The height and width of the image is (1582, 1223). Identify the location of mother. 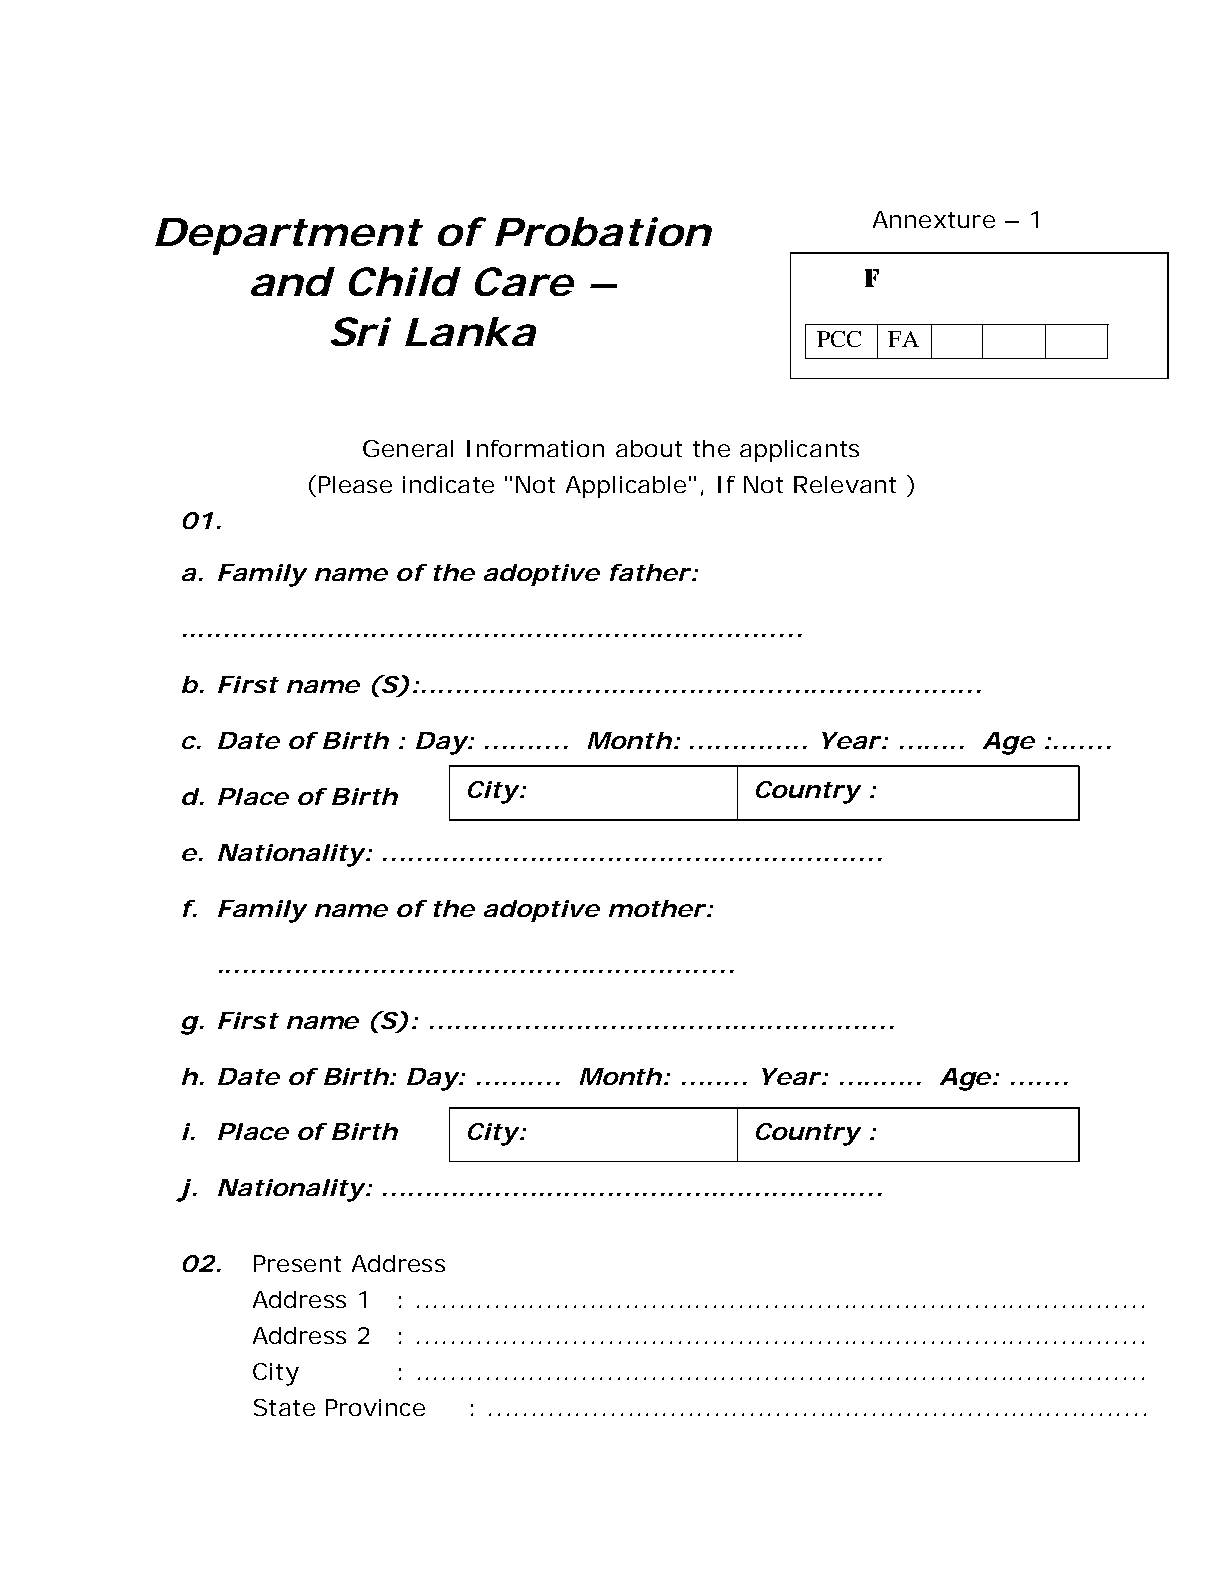
(657, 908).
